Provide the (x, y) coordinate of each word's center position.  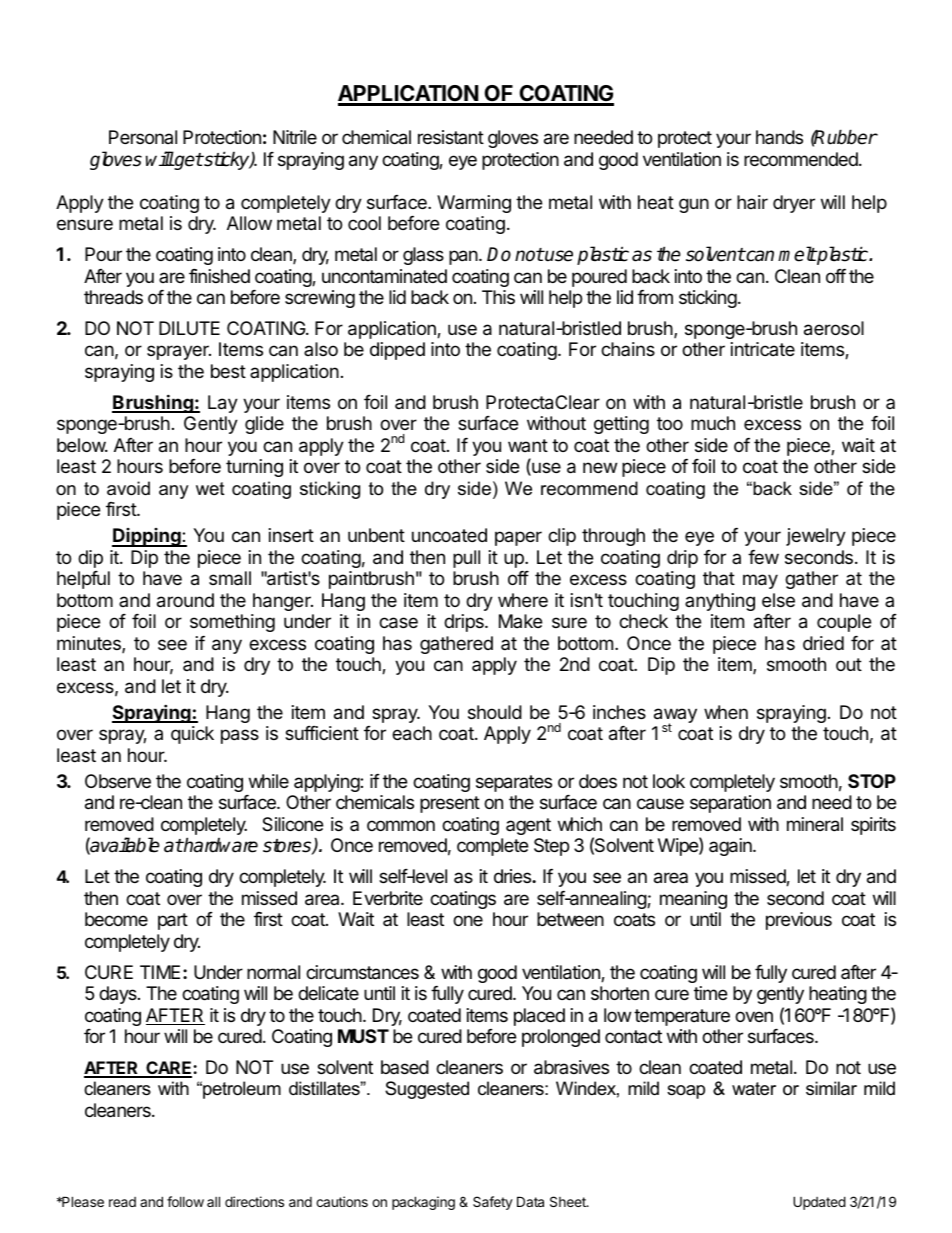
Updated (819, 1203)
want (528, 445)
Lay (223, 404)
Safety (493, 1203)
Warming (474, 204)
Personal (143, 137)
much (713, 423)
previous (799, 921)
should (495, 712)
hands (779, 137)
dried (823, 643)
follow (185, 1201)
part (173, 921)
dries (513, 876)
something (232, 623)
